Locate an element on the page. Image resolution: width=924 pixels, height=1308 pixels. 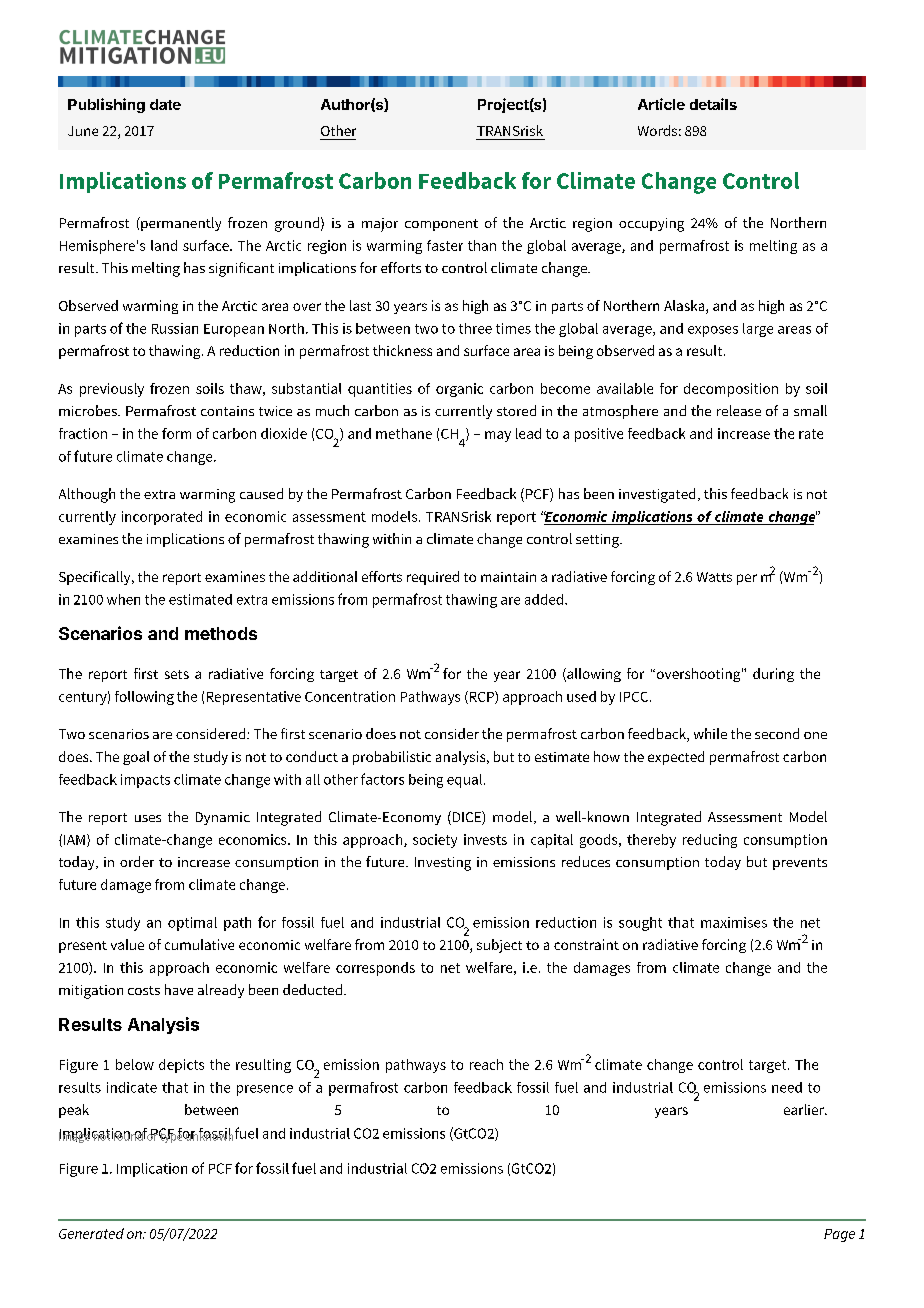
Image is located at coordinates (74, 1136).
